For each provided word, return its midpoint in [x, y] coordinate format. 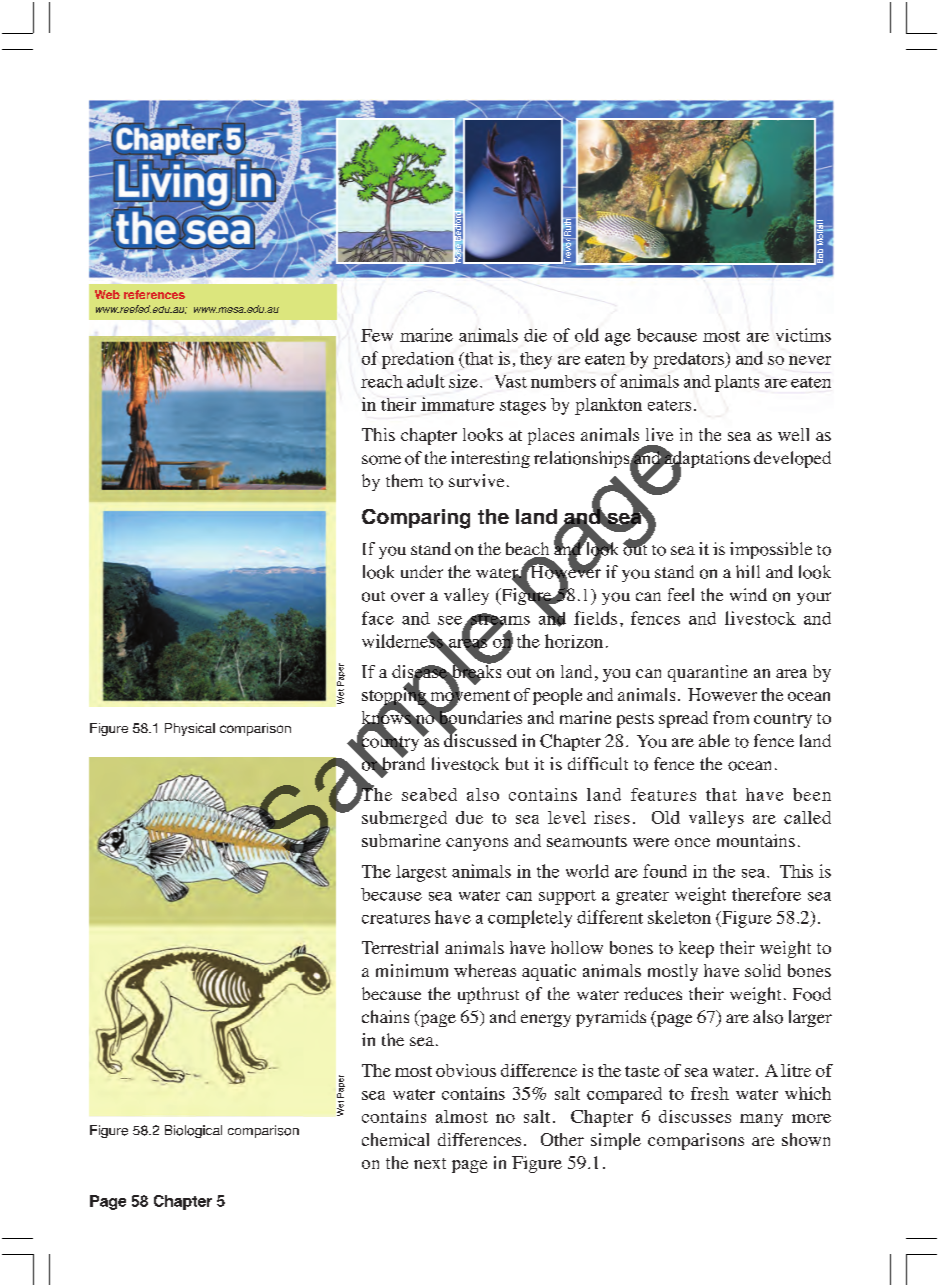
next [430, 1163]
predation [418, 360]
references [154, 294]
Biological [193, 1131]
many [761, 1120]
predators [689, 360]
